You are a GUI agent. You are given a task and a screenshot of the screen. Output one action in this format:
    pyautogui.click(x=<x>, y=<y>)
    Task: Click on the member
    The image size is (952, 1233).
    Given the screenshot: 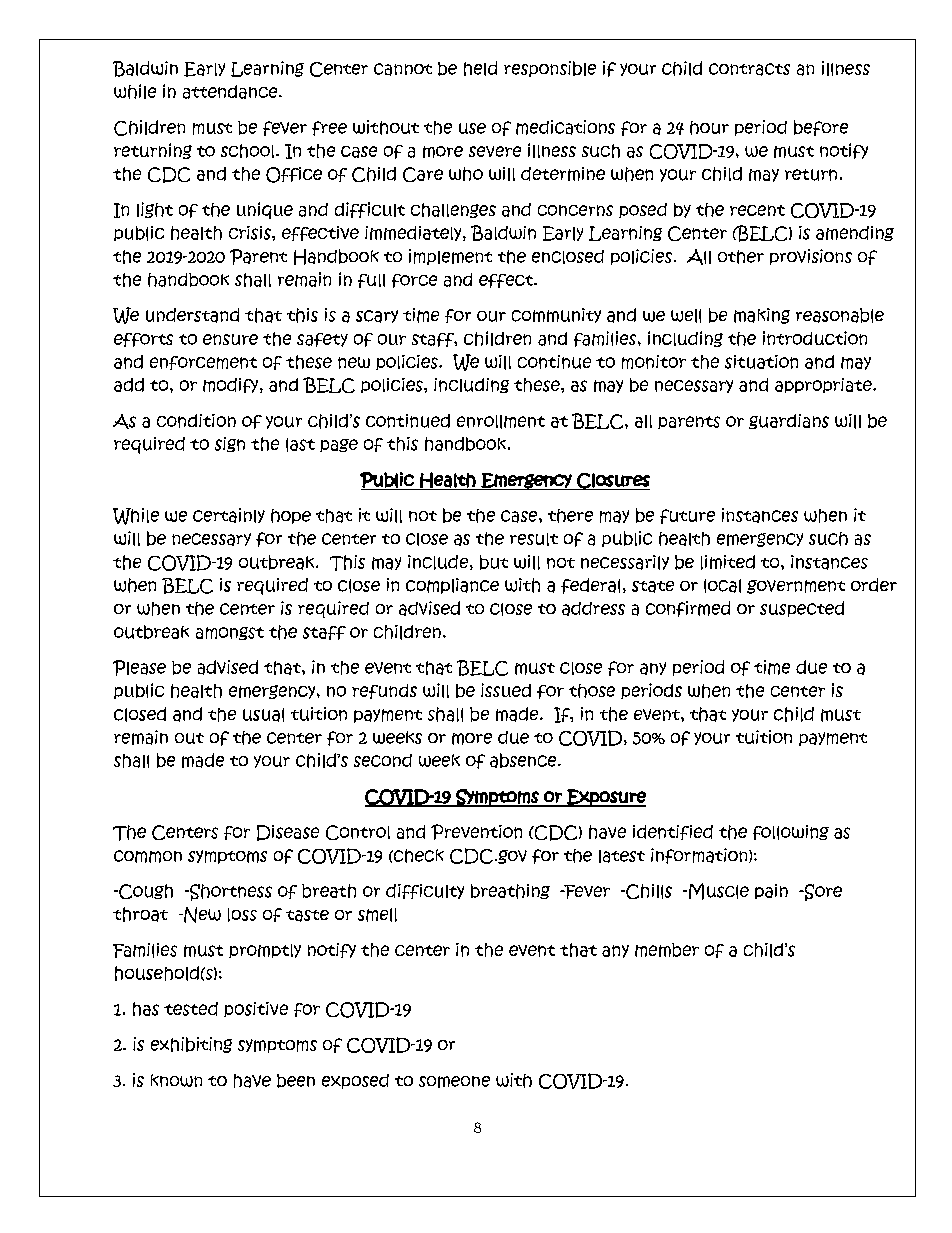 What is the action you would take?
    pyautogui.click(x=667, y=950)
